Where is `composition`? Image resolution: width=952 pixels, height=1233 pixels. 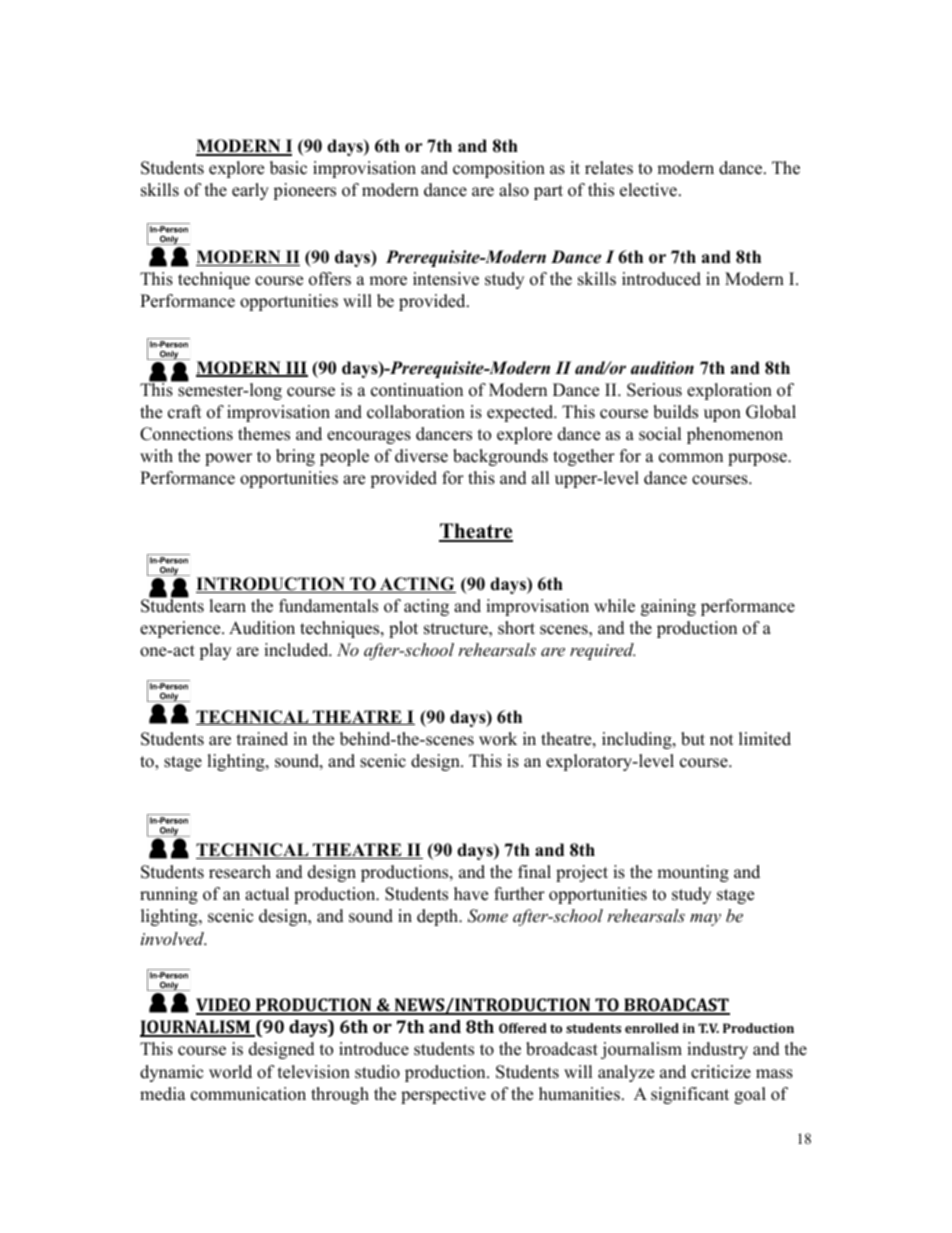
composition is located at coordinates (499, 169).
